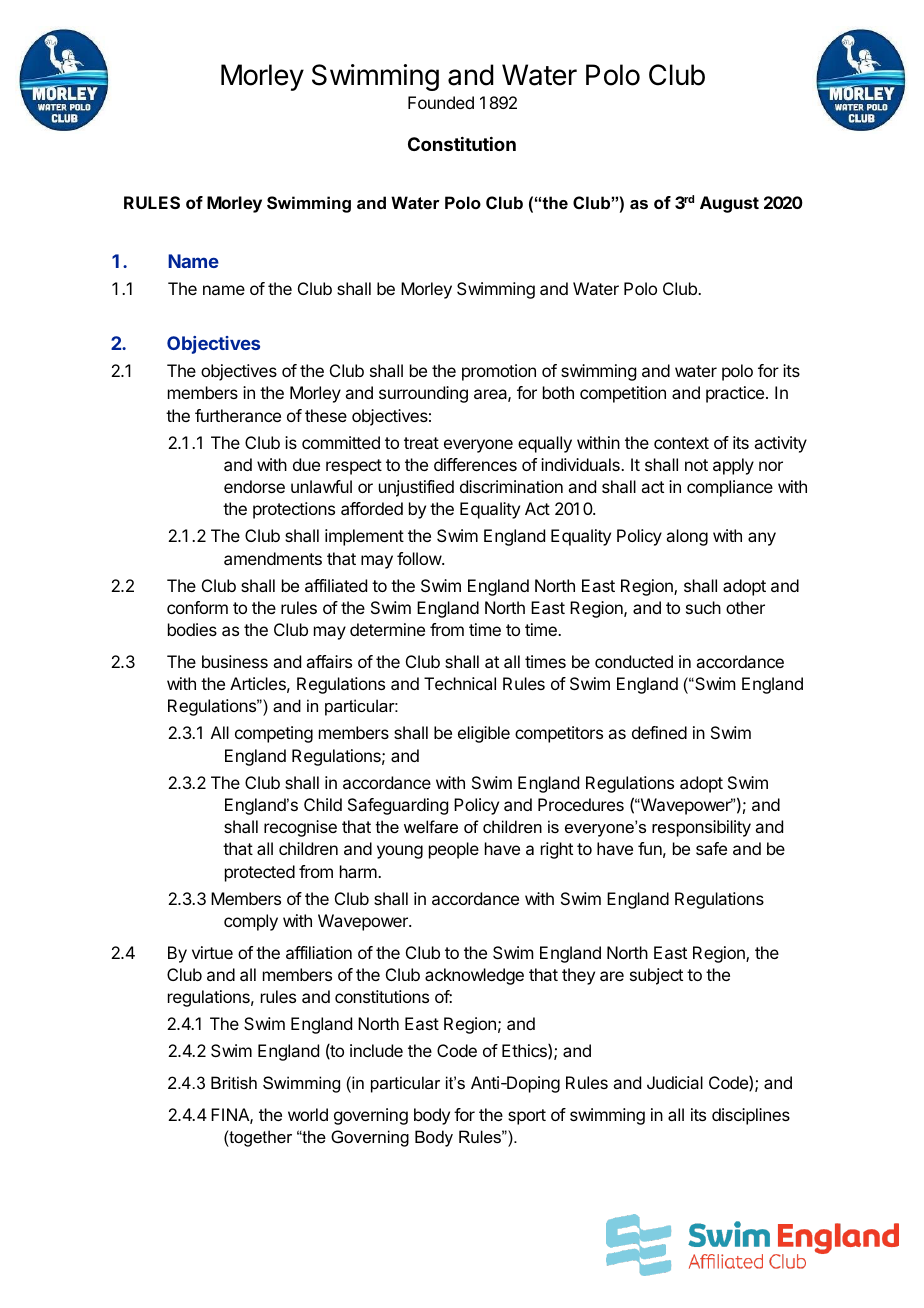 This screenshot has width=924, height=1308. Describe the element at coordinates (703, 607) in the screenshot. I see `such` at that location.
